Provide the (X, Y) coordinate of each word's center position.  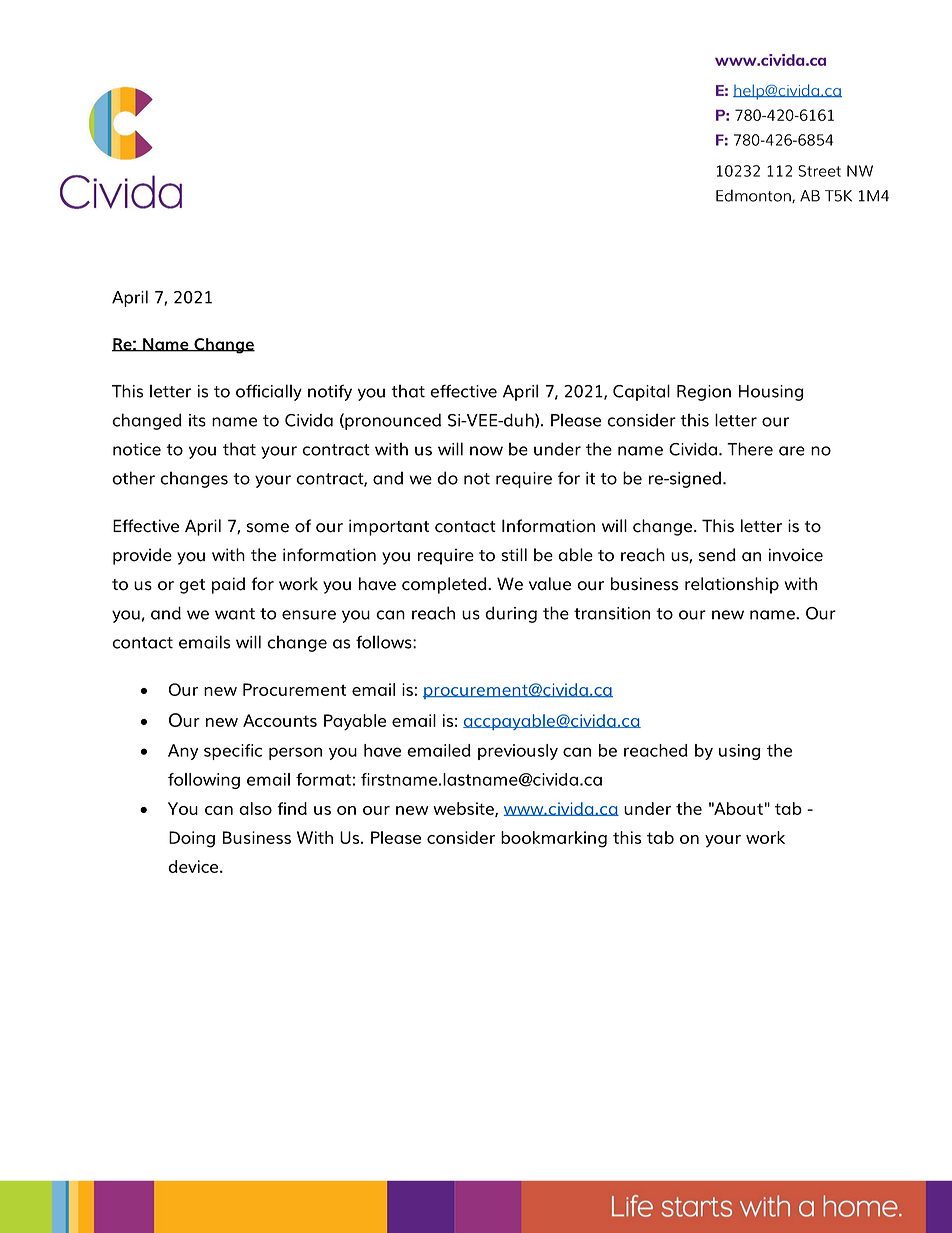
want (235, 614)
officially (269, 392)
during (511, 614)
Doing (192, 839)
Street (819, 171)
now (486, 451)
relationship (732, 585)
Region (704, 393)
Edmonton (754, 196)
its (197, 420)
